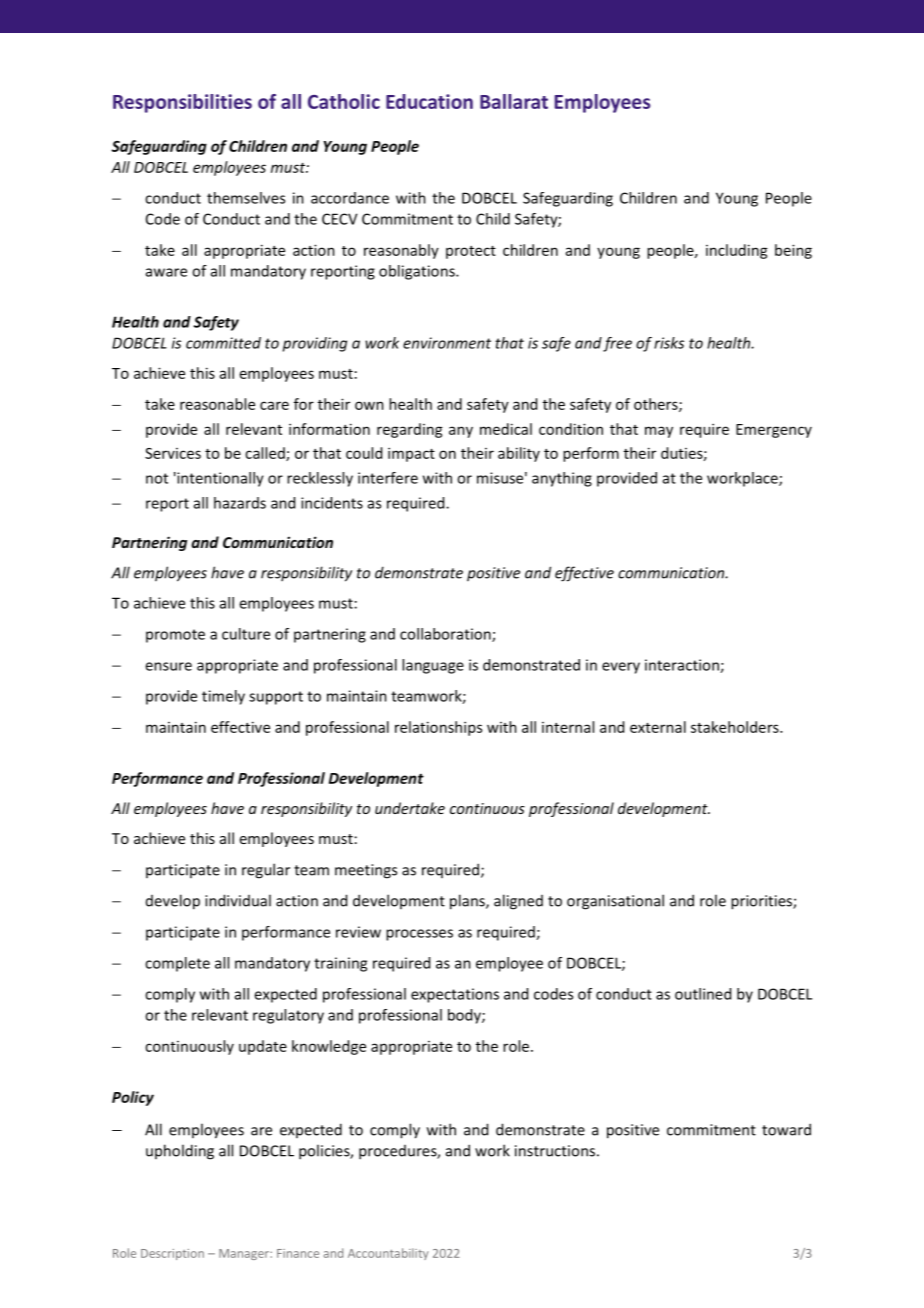  I want to click on including, so click(737, 251).
